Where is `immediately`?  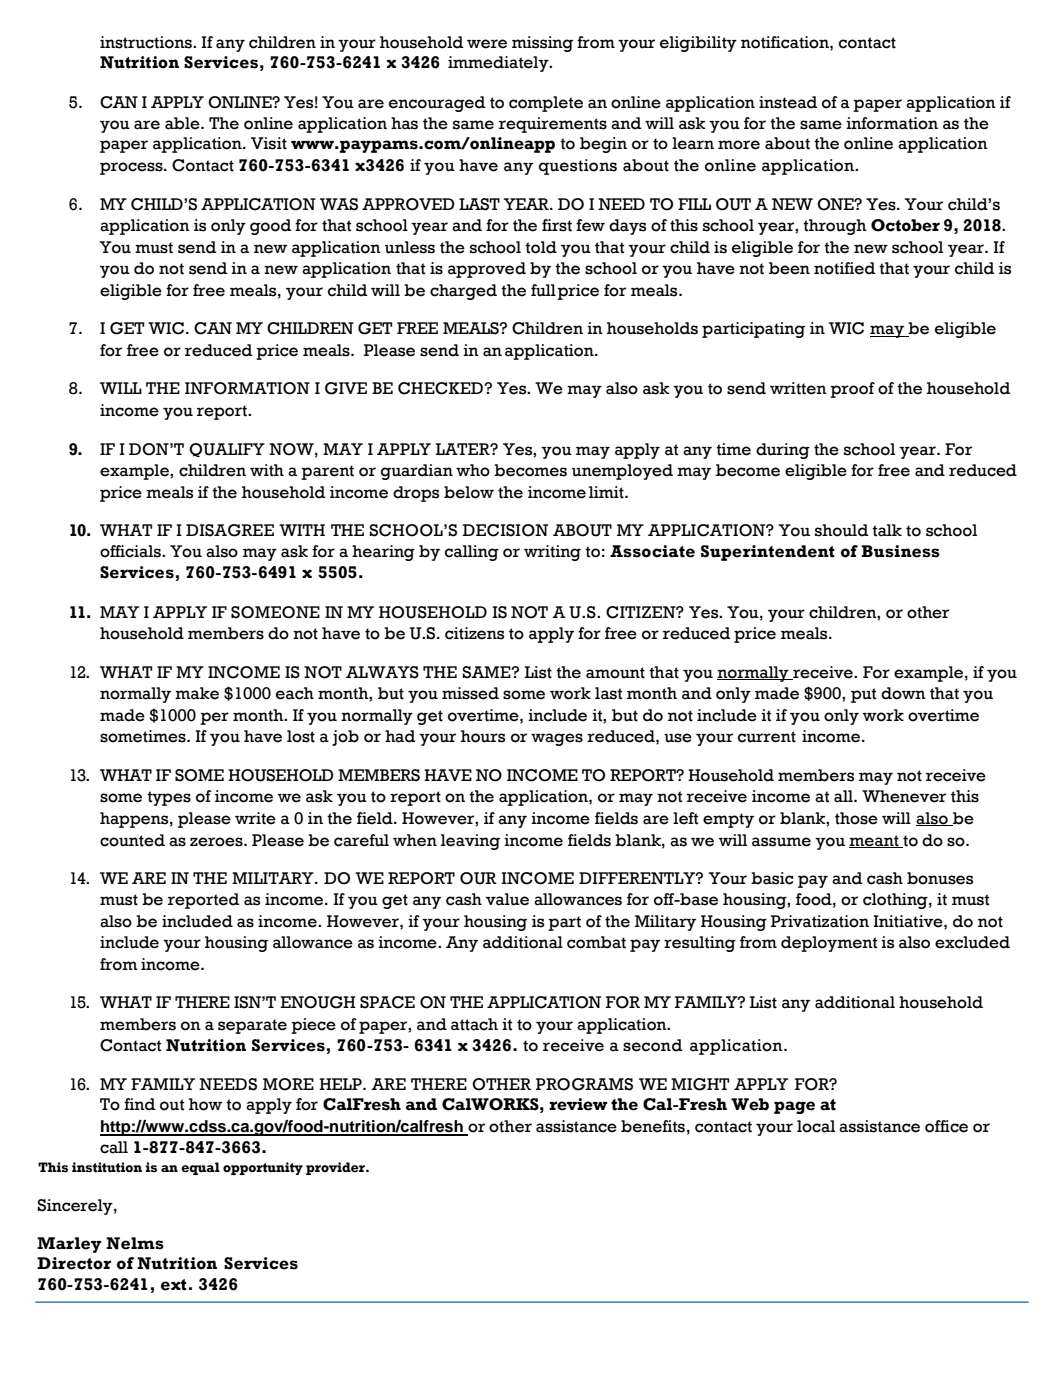 immediately is located at coordinates (499, 64).
